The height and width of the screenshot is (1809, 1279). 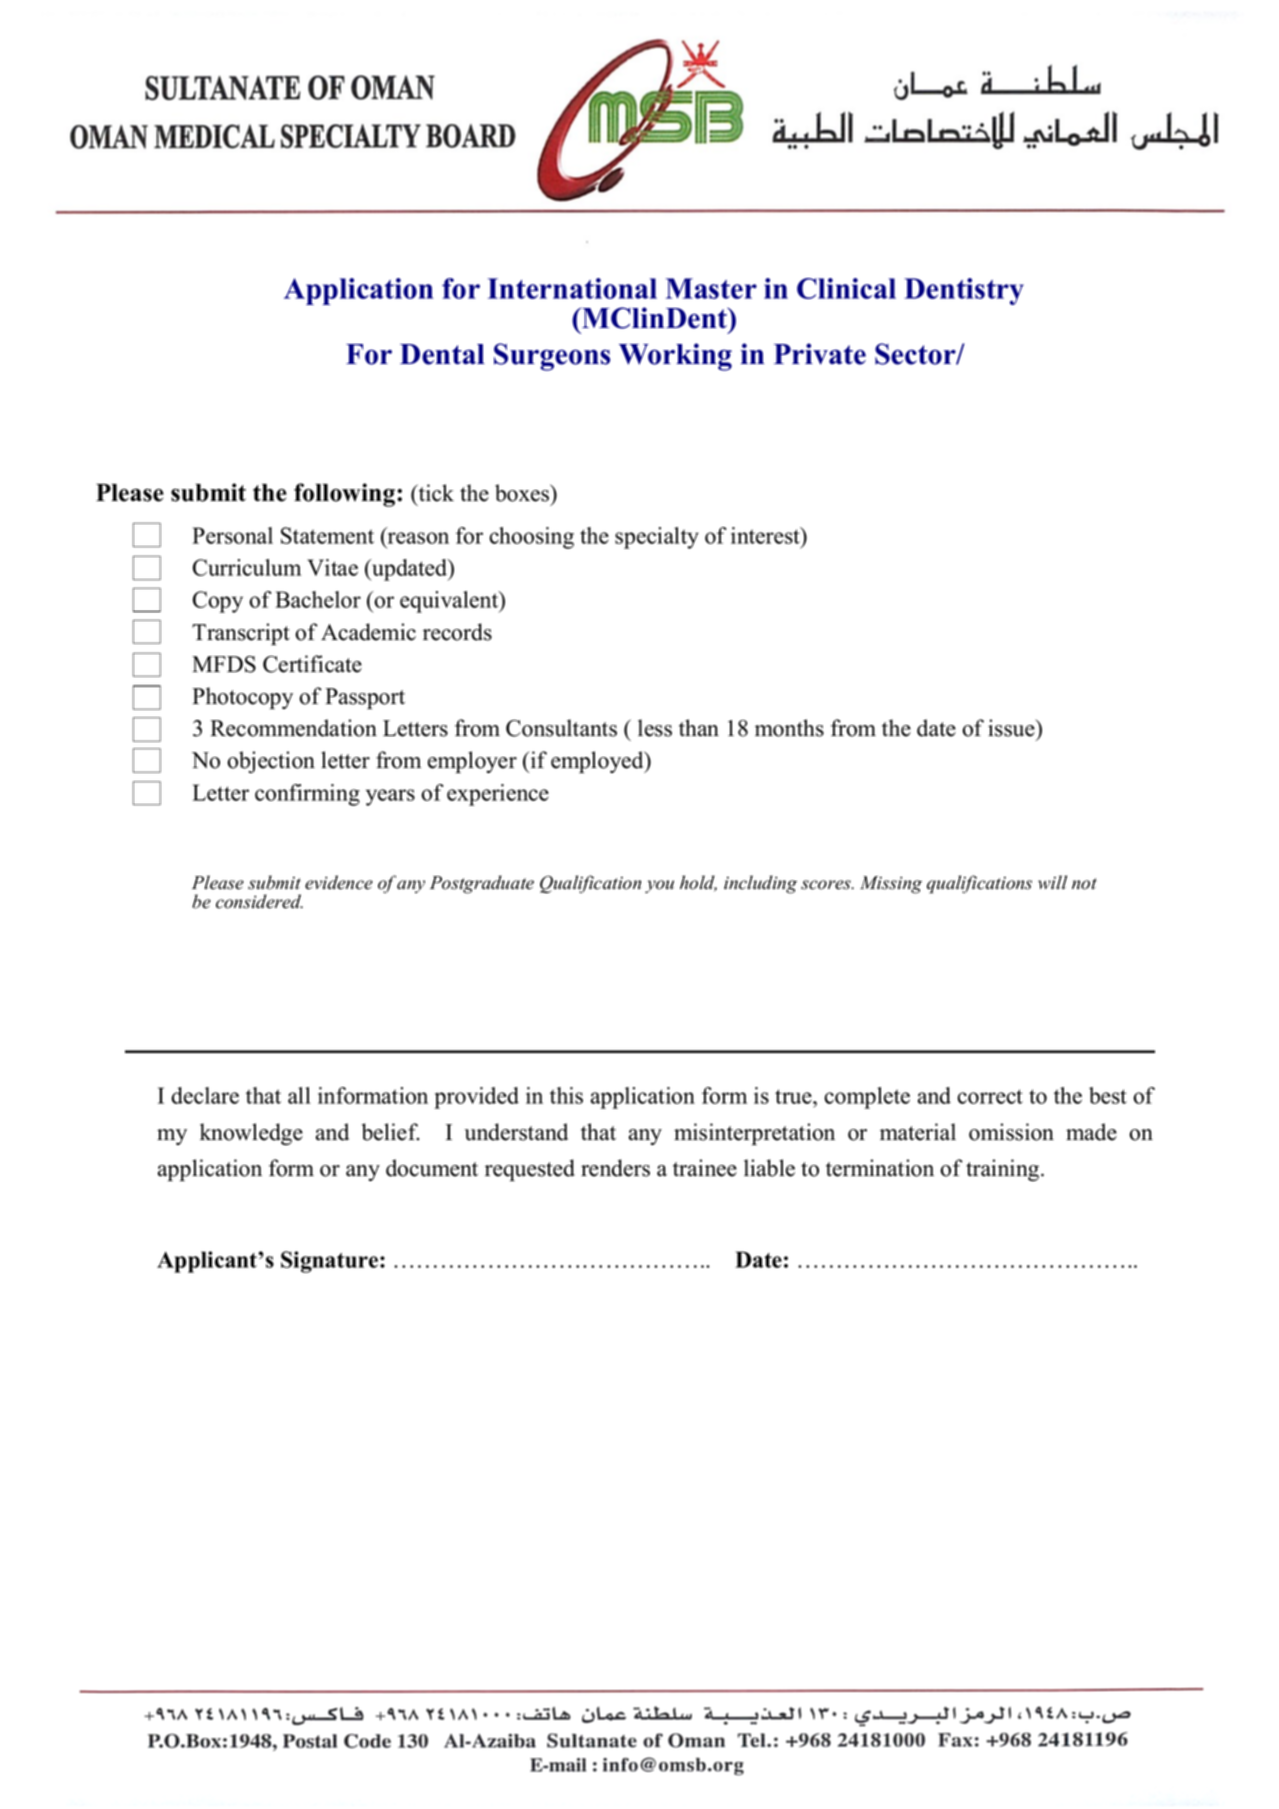 I want to click on less, so click(x=655, y=728).
